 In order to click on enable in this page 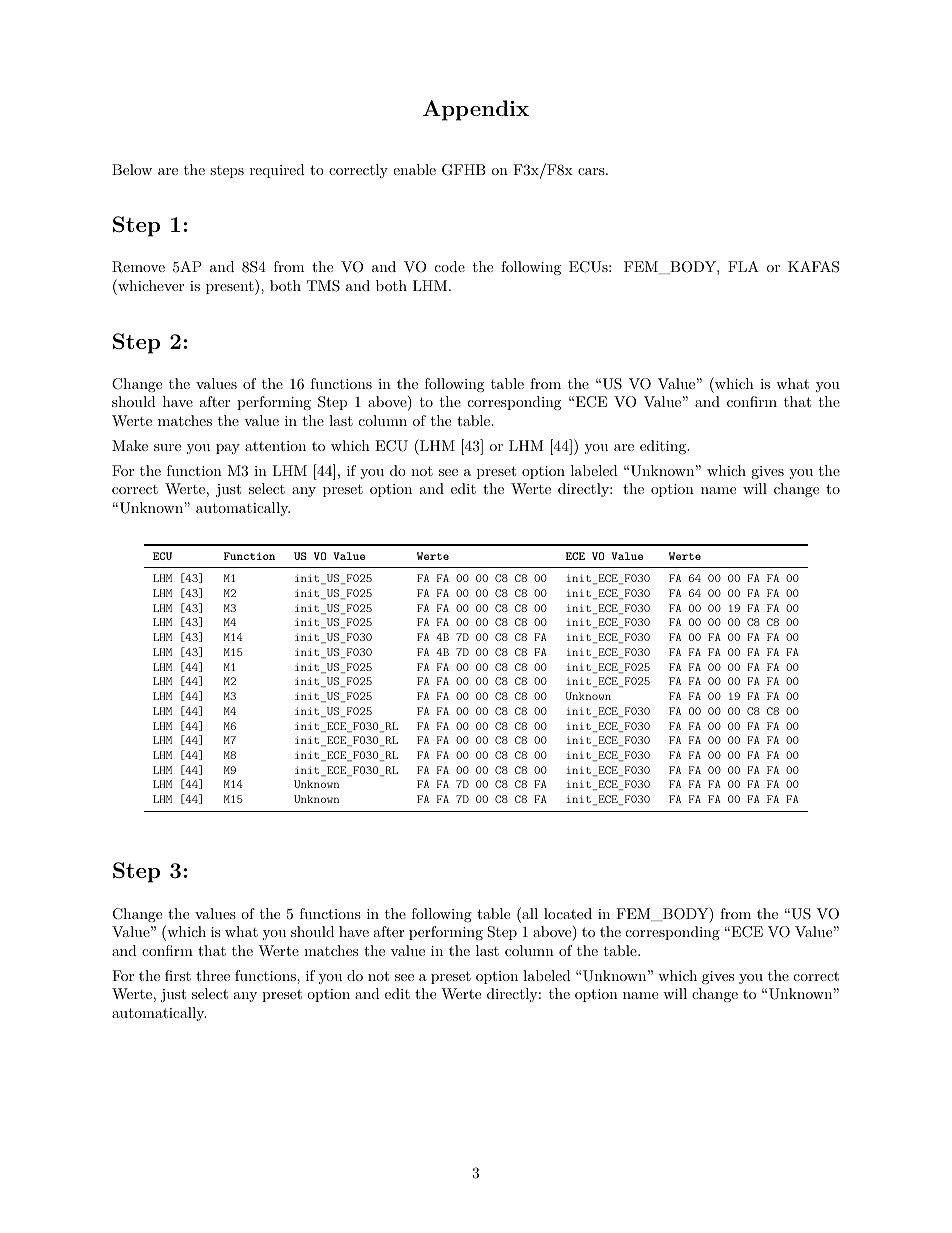, I will do `click(414, 169)`.
